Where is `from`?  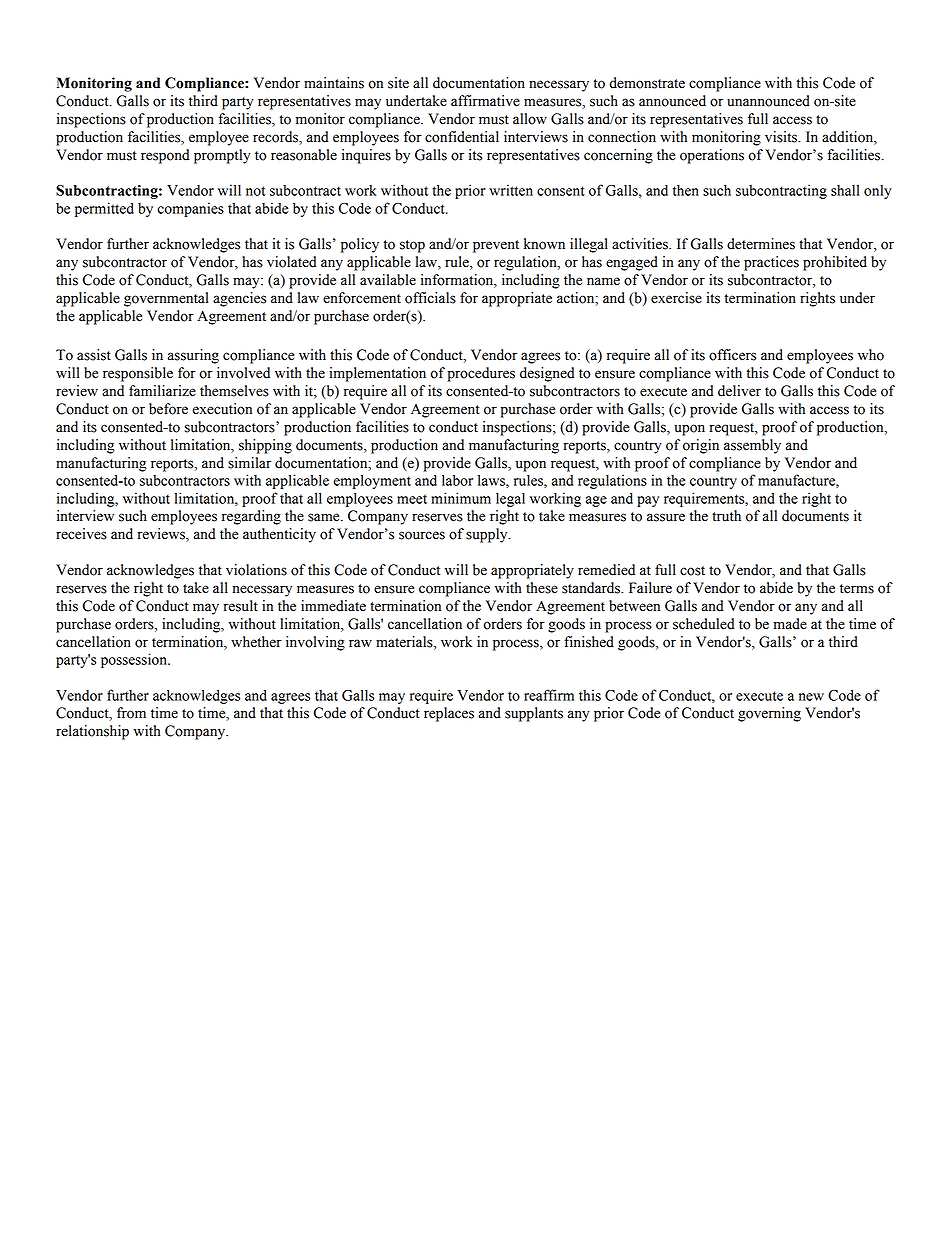 from is located at coordinates (131, 713).
